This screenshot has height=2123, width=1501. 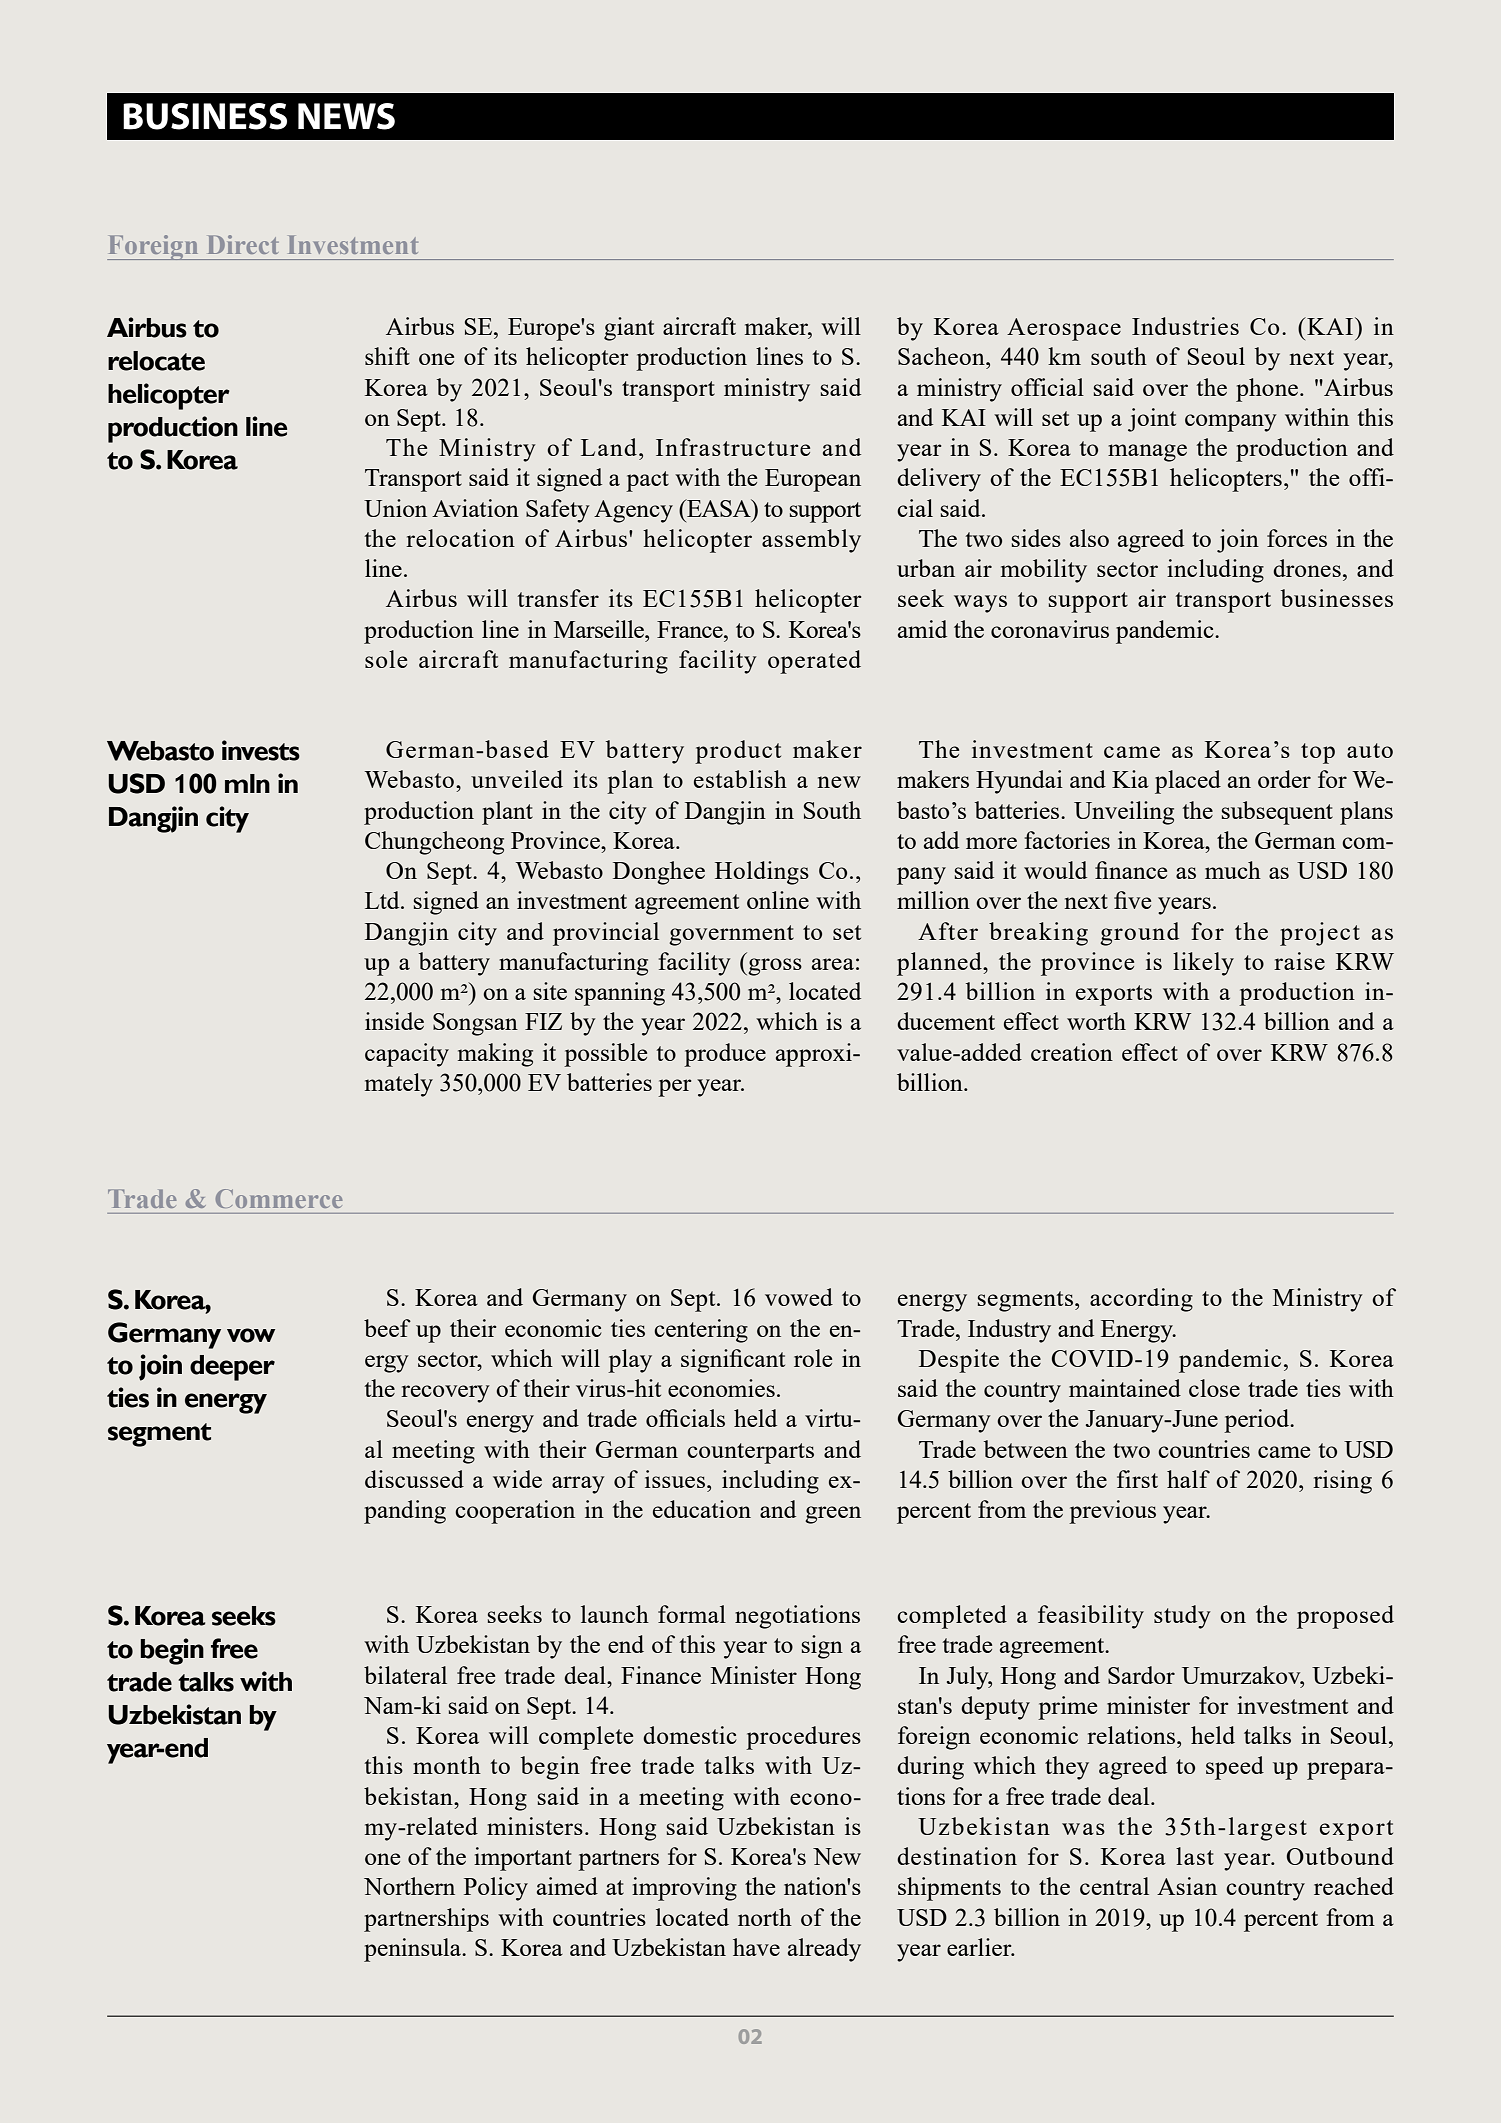 I want to click on role, so click(x=813, y=1358).
